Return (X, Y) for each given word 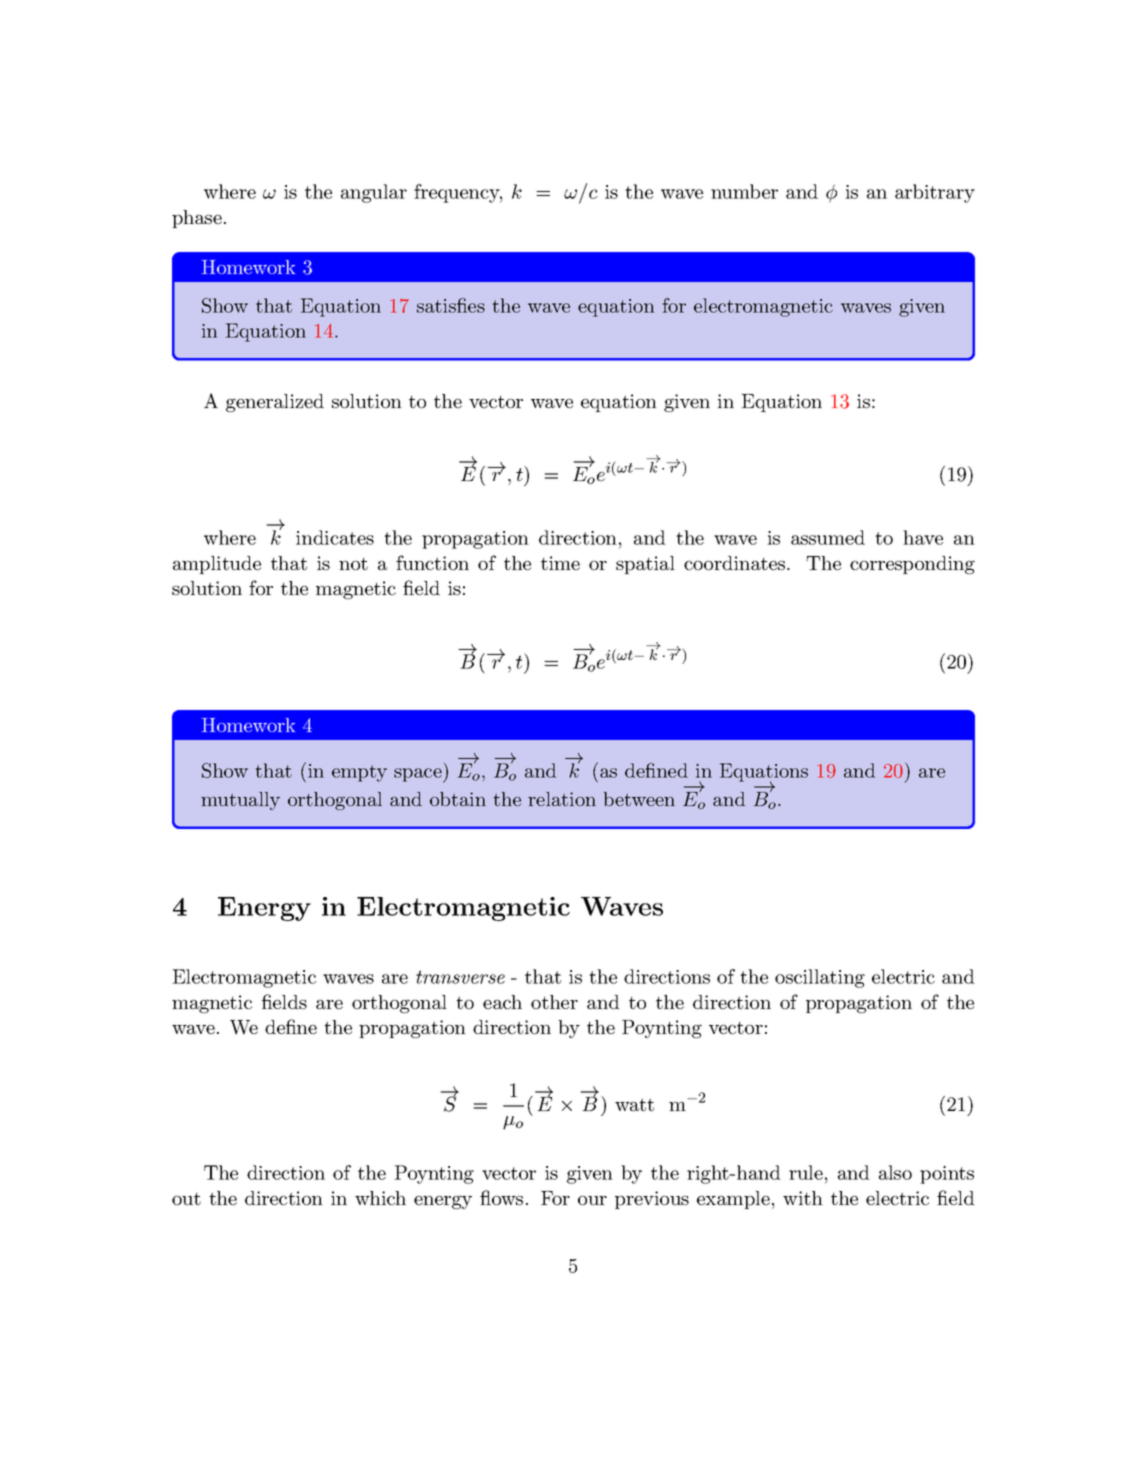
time (560, 563)
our (592, 1200)
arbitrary (935, 193)
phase (197, 219)
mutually (240, 801)
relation (562, 799)
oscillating (820, 978)
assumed (828, 537)
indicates (335, 537)
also (895, 1172)
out (186, 1198)
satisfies (451, 305)
